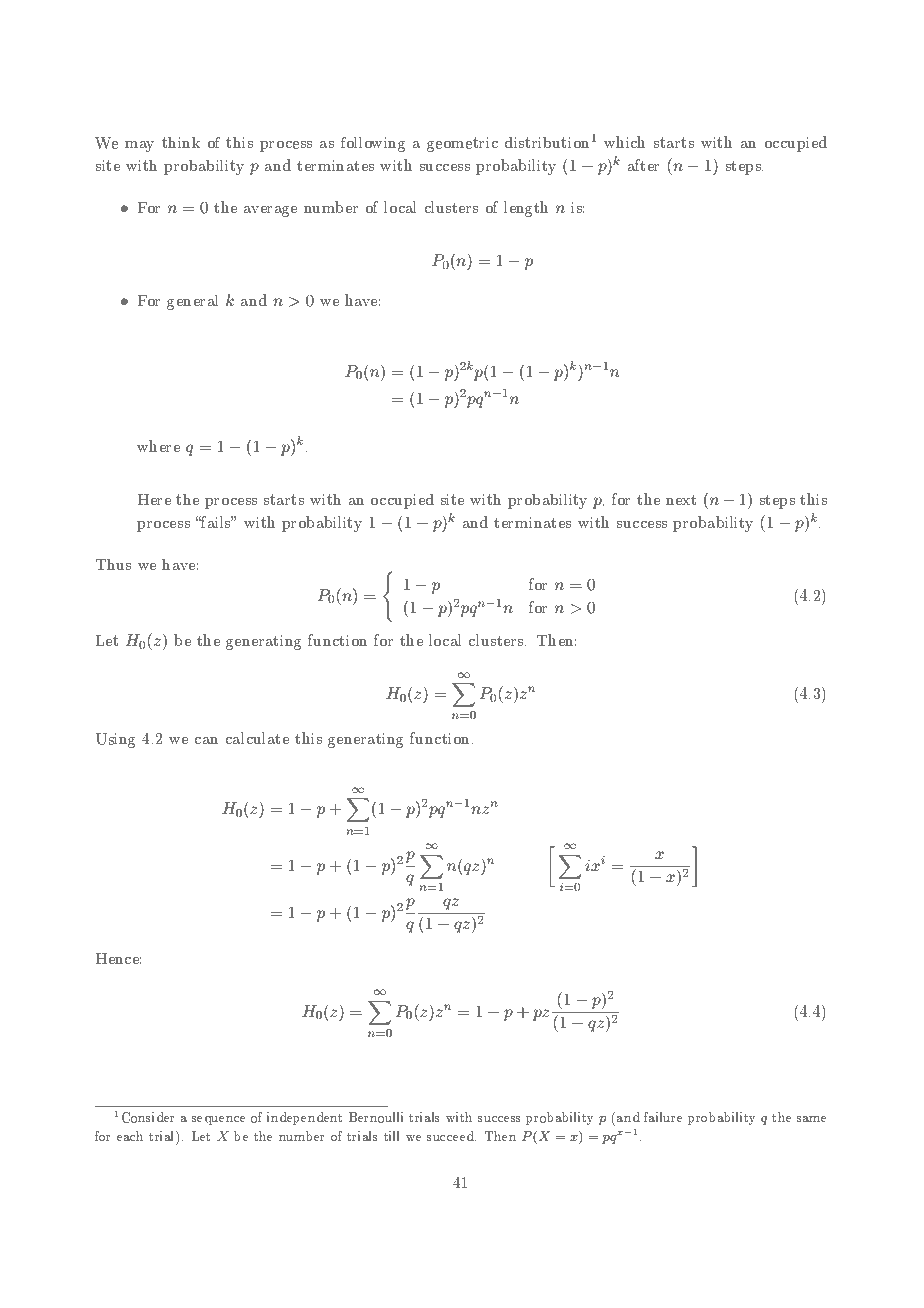 The width and height of the screenshot is (924, 1308). What do you see at coordinates (113, 564) in the screenshot?
I see `Thus` at bounding box center [113, 564].
